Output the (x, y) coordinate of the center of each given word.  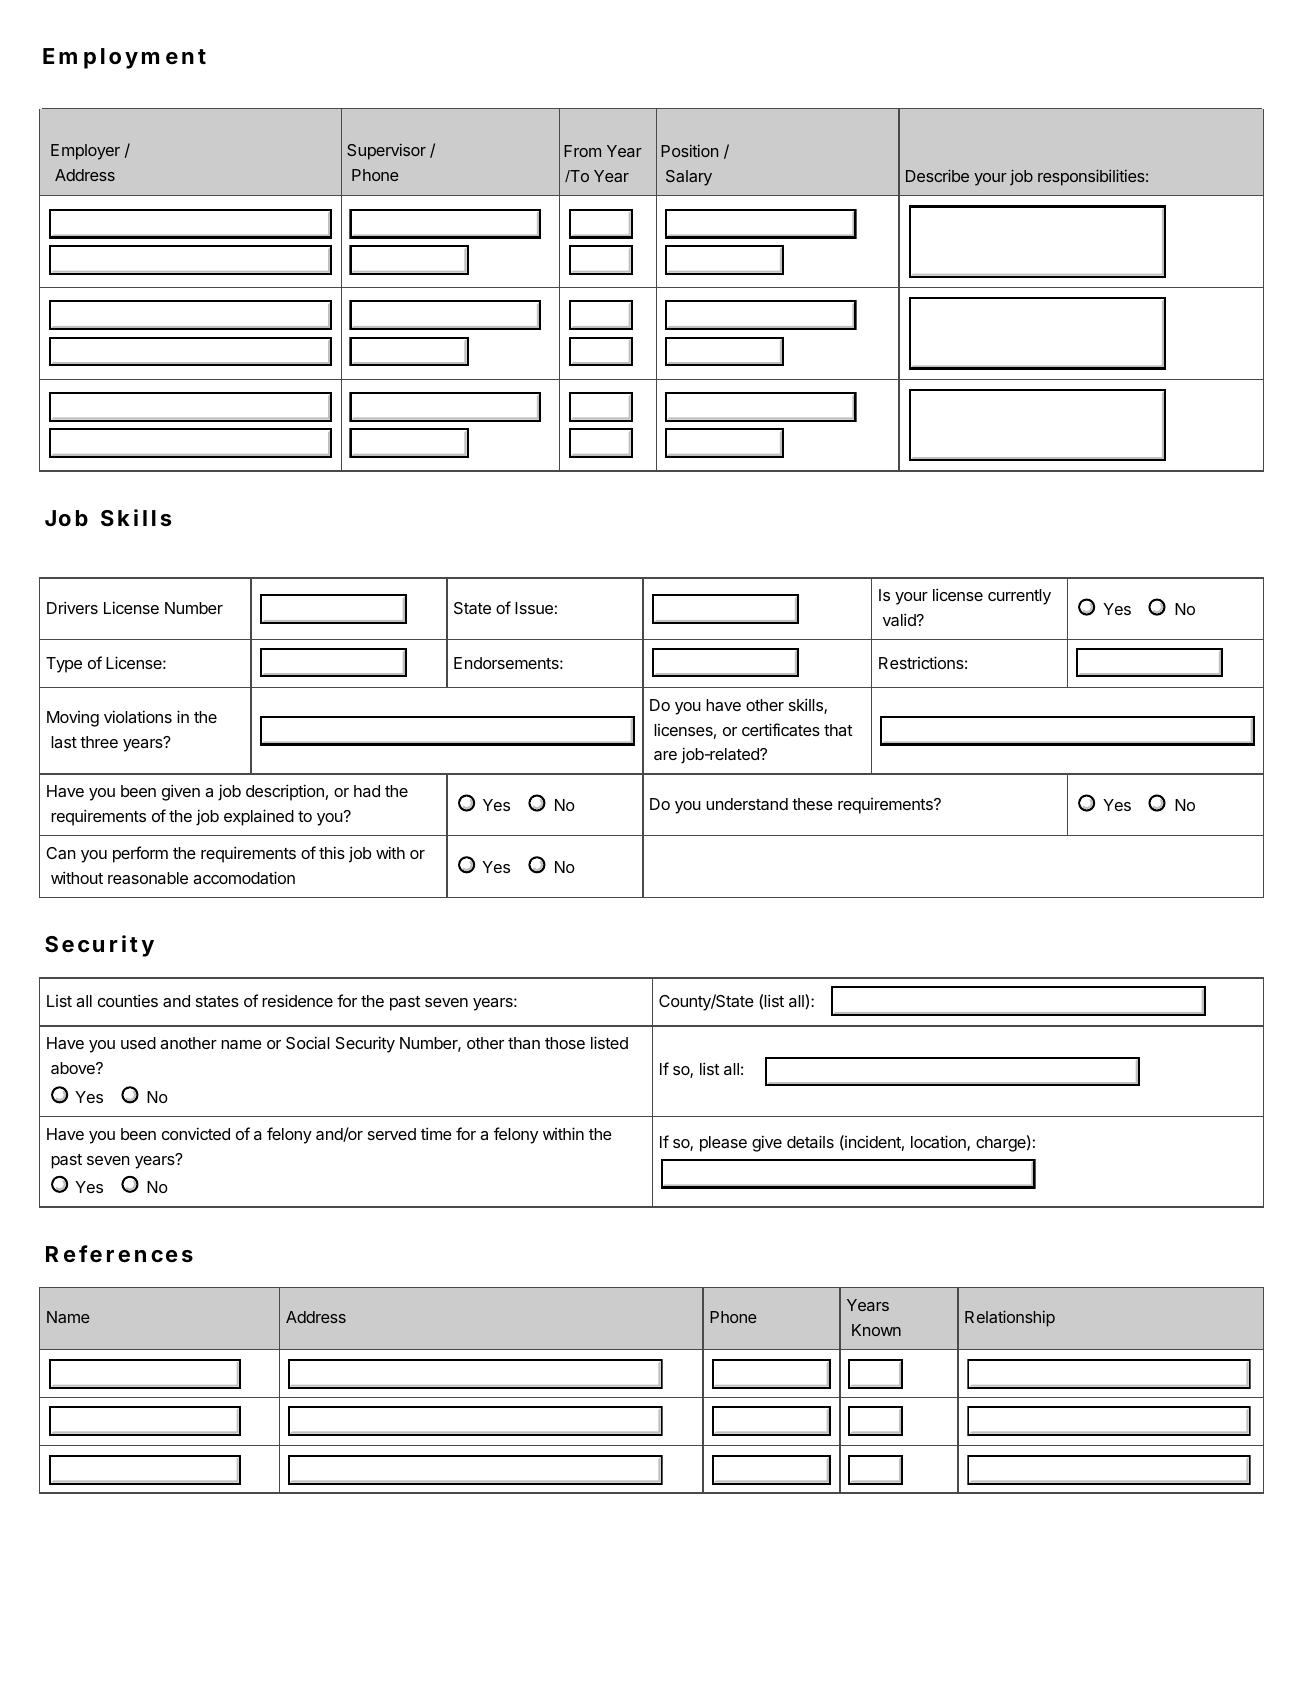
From (582, 151)
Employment (124, 58)
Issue (534, 608)
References (119, 1254)
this (332, 852)
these (812, 804)
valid (900, 619)
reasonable (148, 878)
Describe (937, 175)
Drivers (72, 607)
